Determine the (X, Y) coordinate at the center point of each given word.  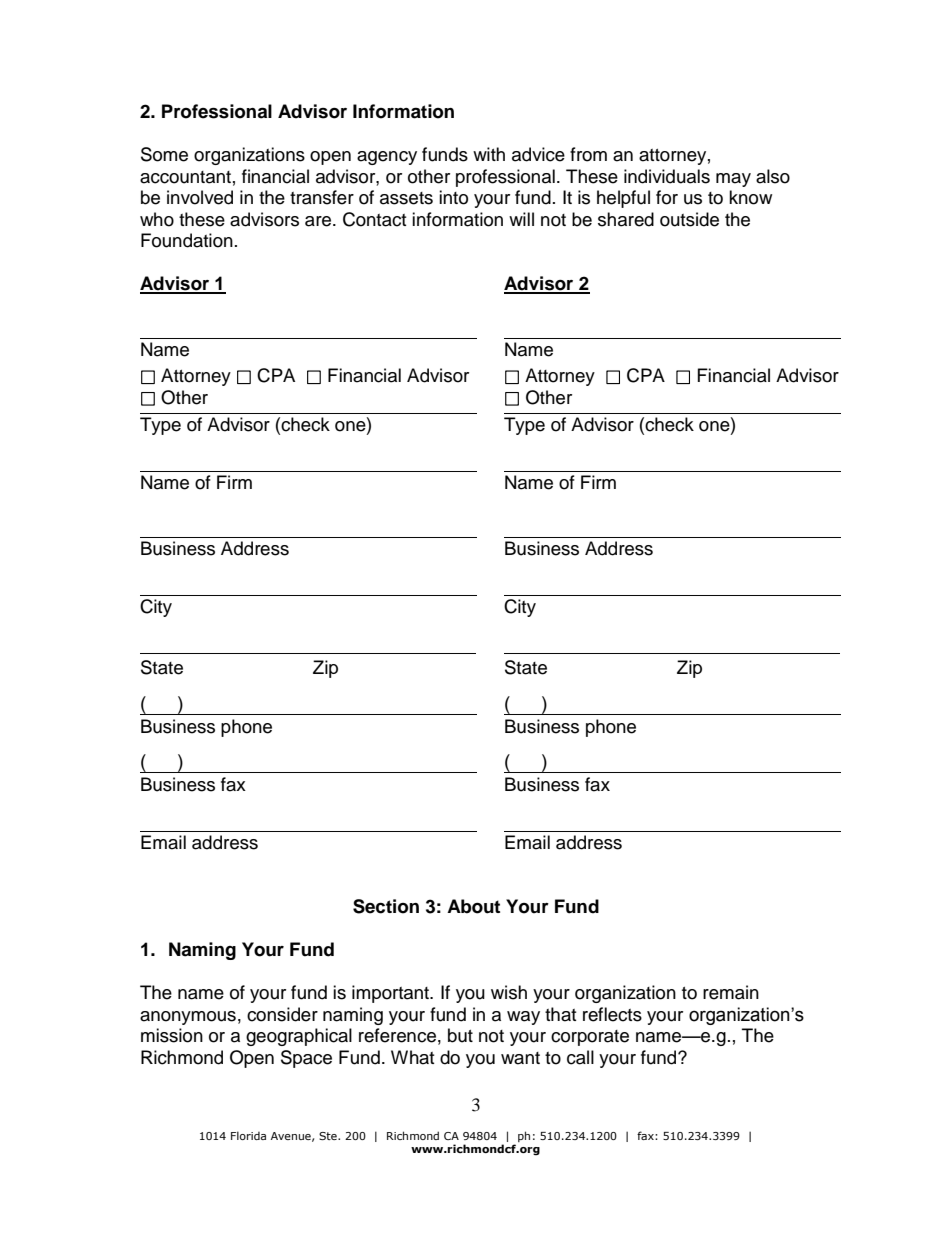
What (412, 1057)
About (473, 906)
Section (386, 906)
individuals (667, 176)
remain (731, 992)
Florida (248, 1135)
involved (200, 197)
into (453, 197)
